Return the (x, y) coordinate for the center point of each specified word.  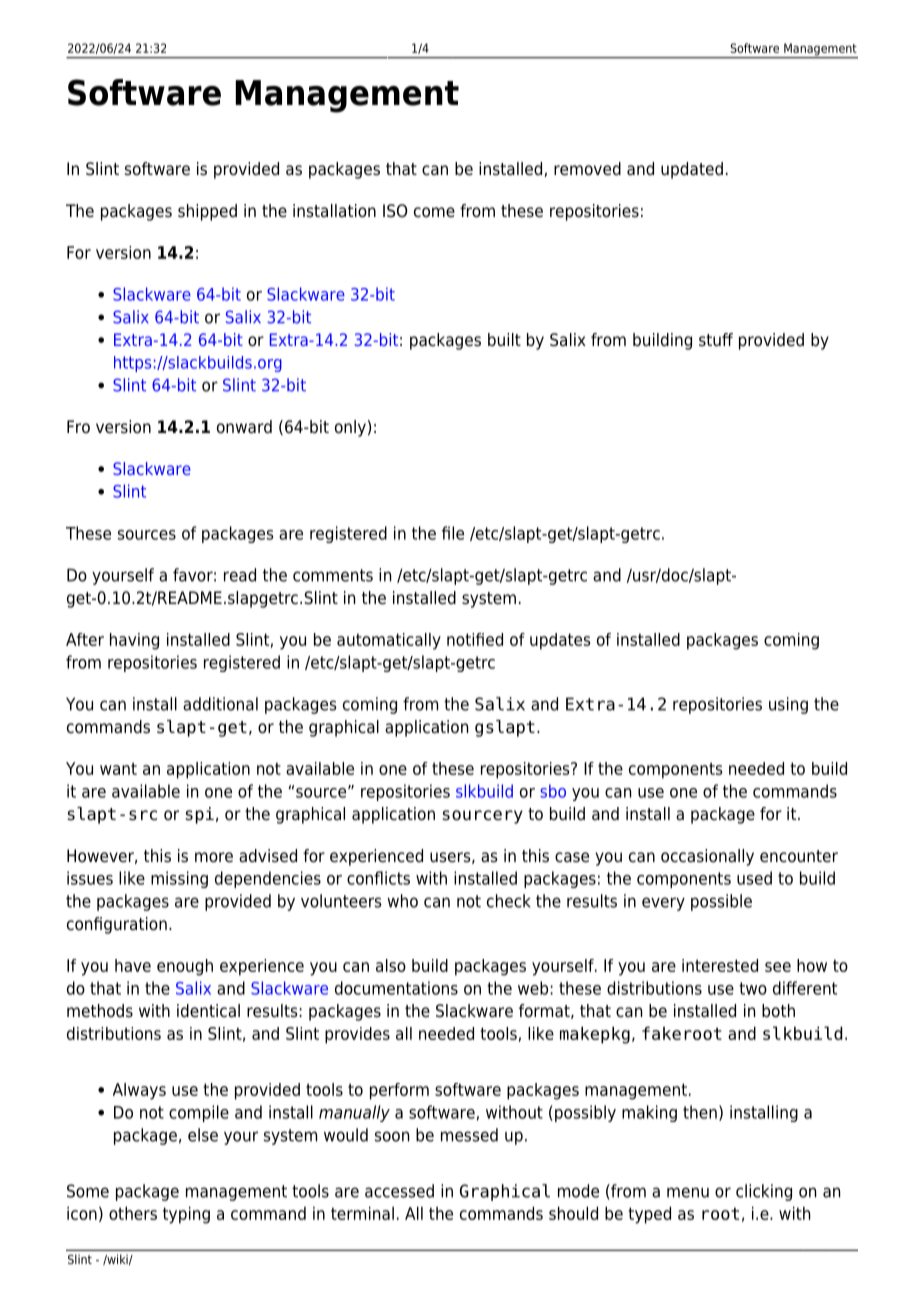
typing (186, 1215)
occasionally (707, 857)
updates (560, 641)
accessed (399, 1191)
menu (688, 1192)
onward (244, 427)
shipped (207, 212)
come (434, 212)
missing (179, 879)
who (402, 901)
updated (692, 170)
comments (333, 575)
